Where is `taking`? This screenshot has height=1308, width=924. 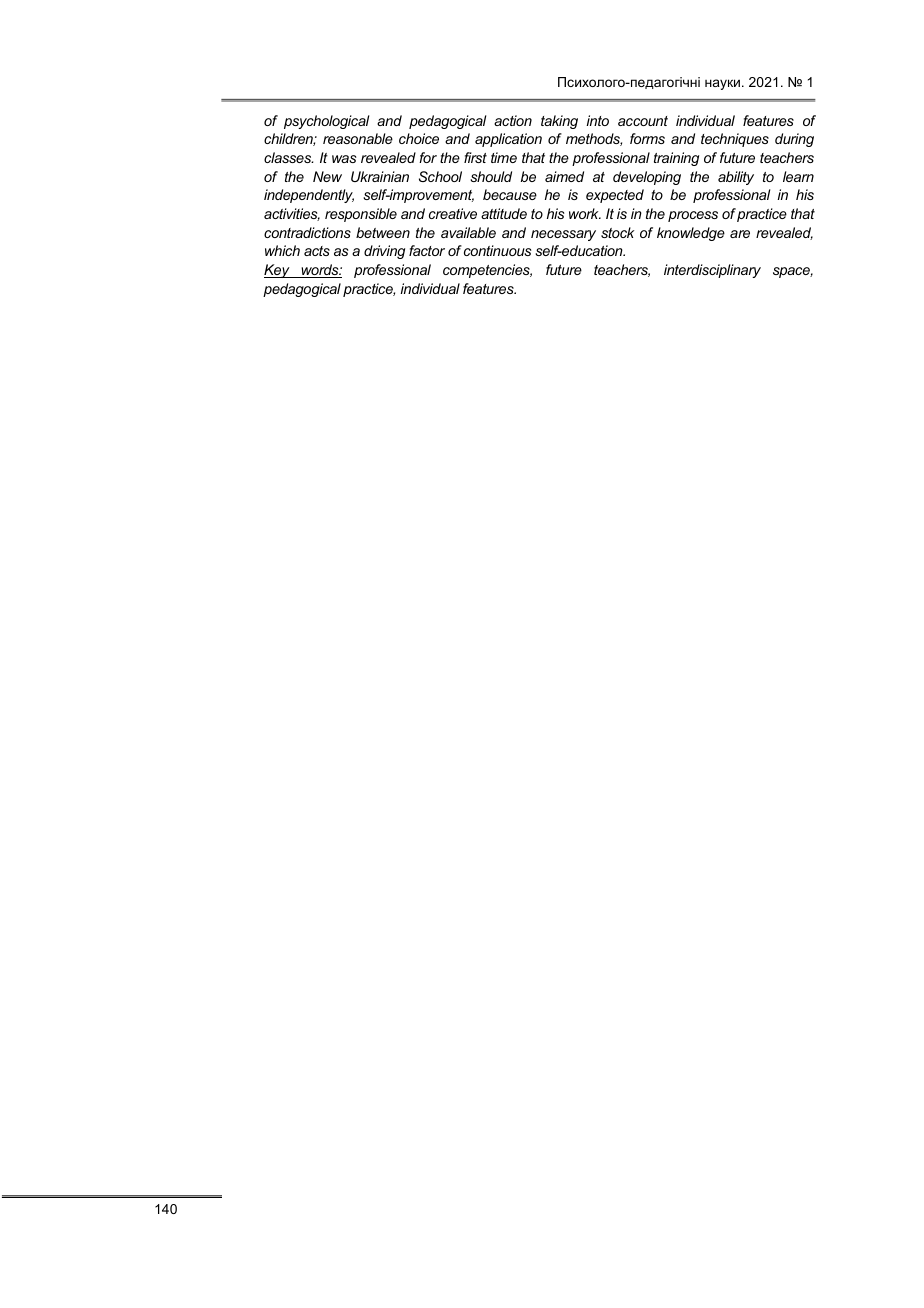
taking is located at coordinates (559, 122).
